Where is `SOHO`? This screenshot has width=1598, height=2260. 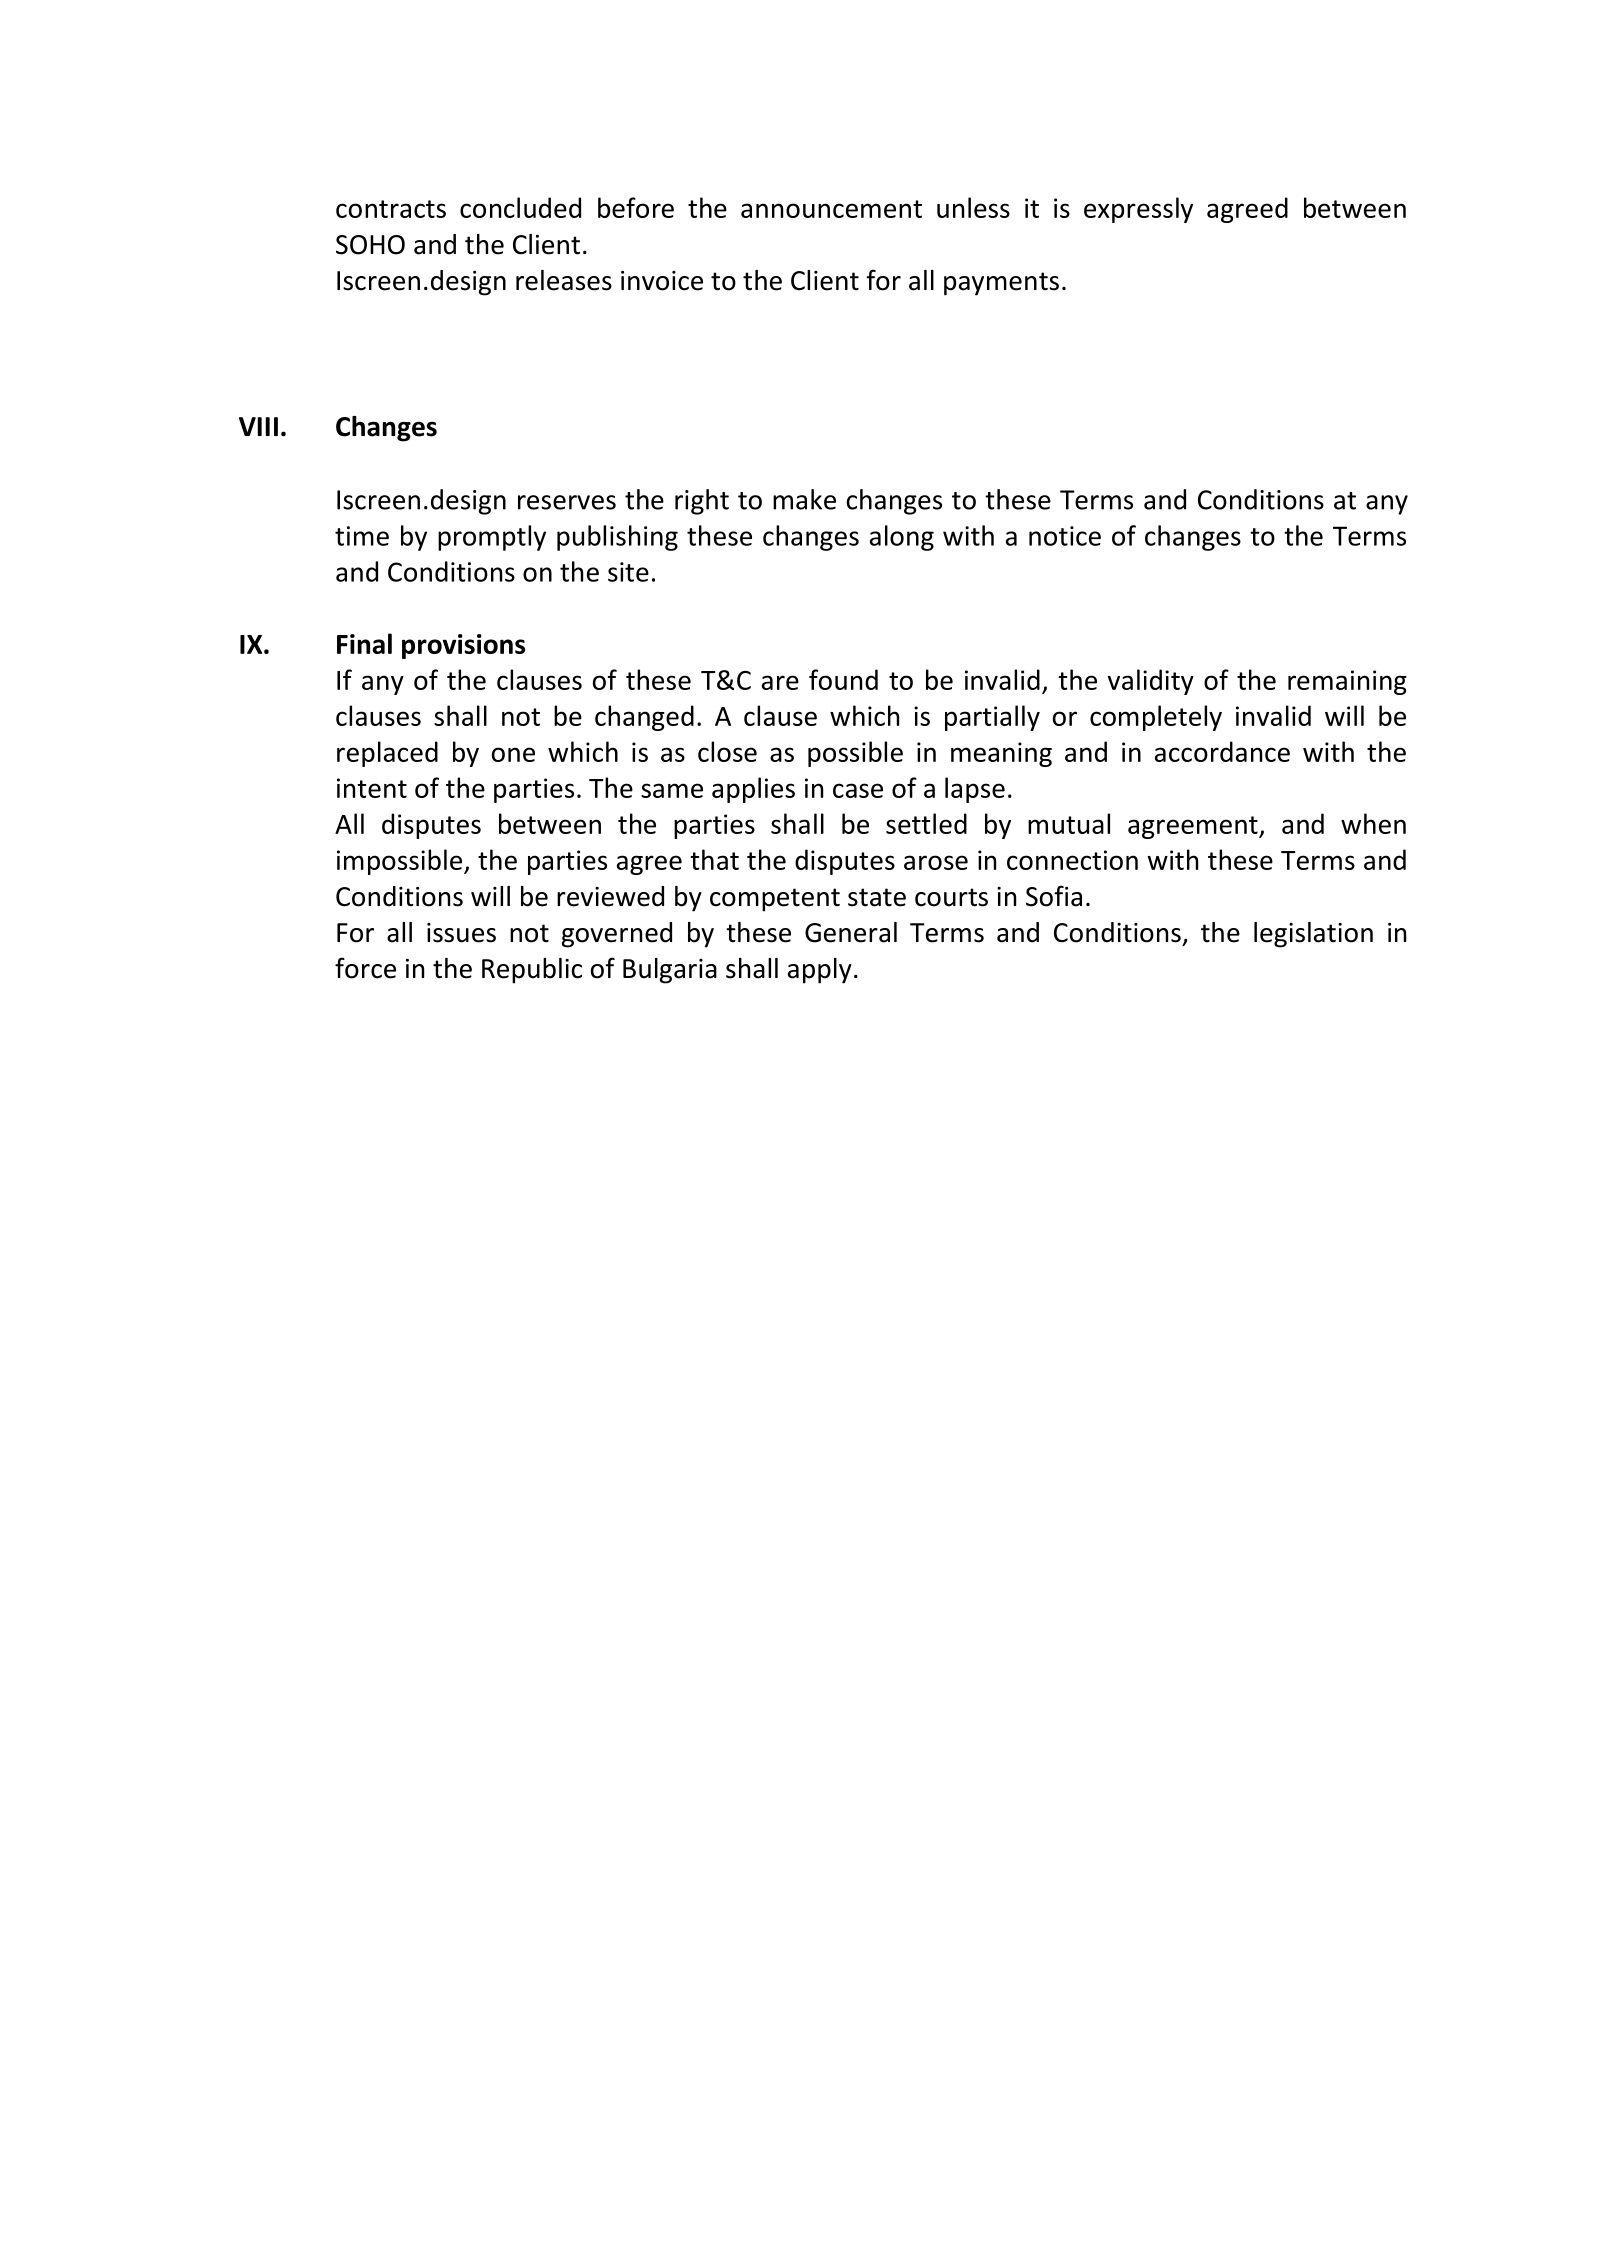
SOHO is located at coordinates (370, 245).
